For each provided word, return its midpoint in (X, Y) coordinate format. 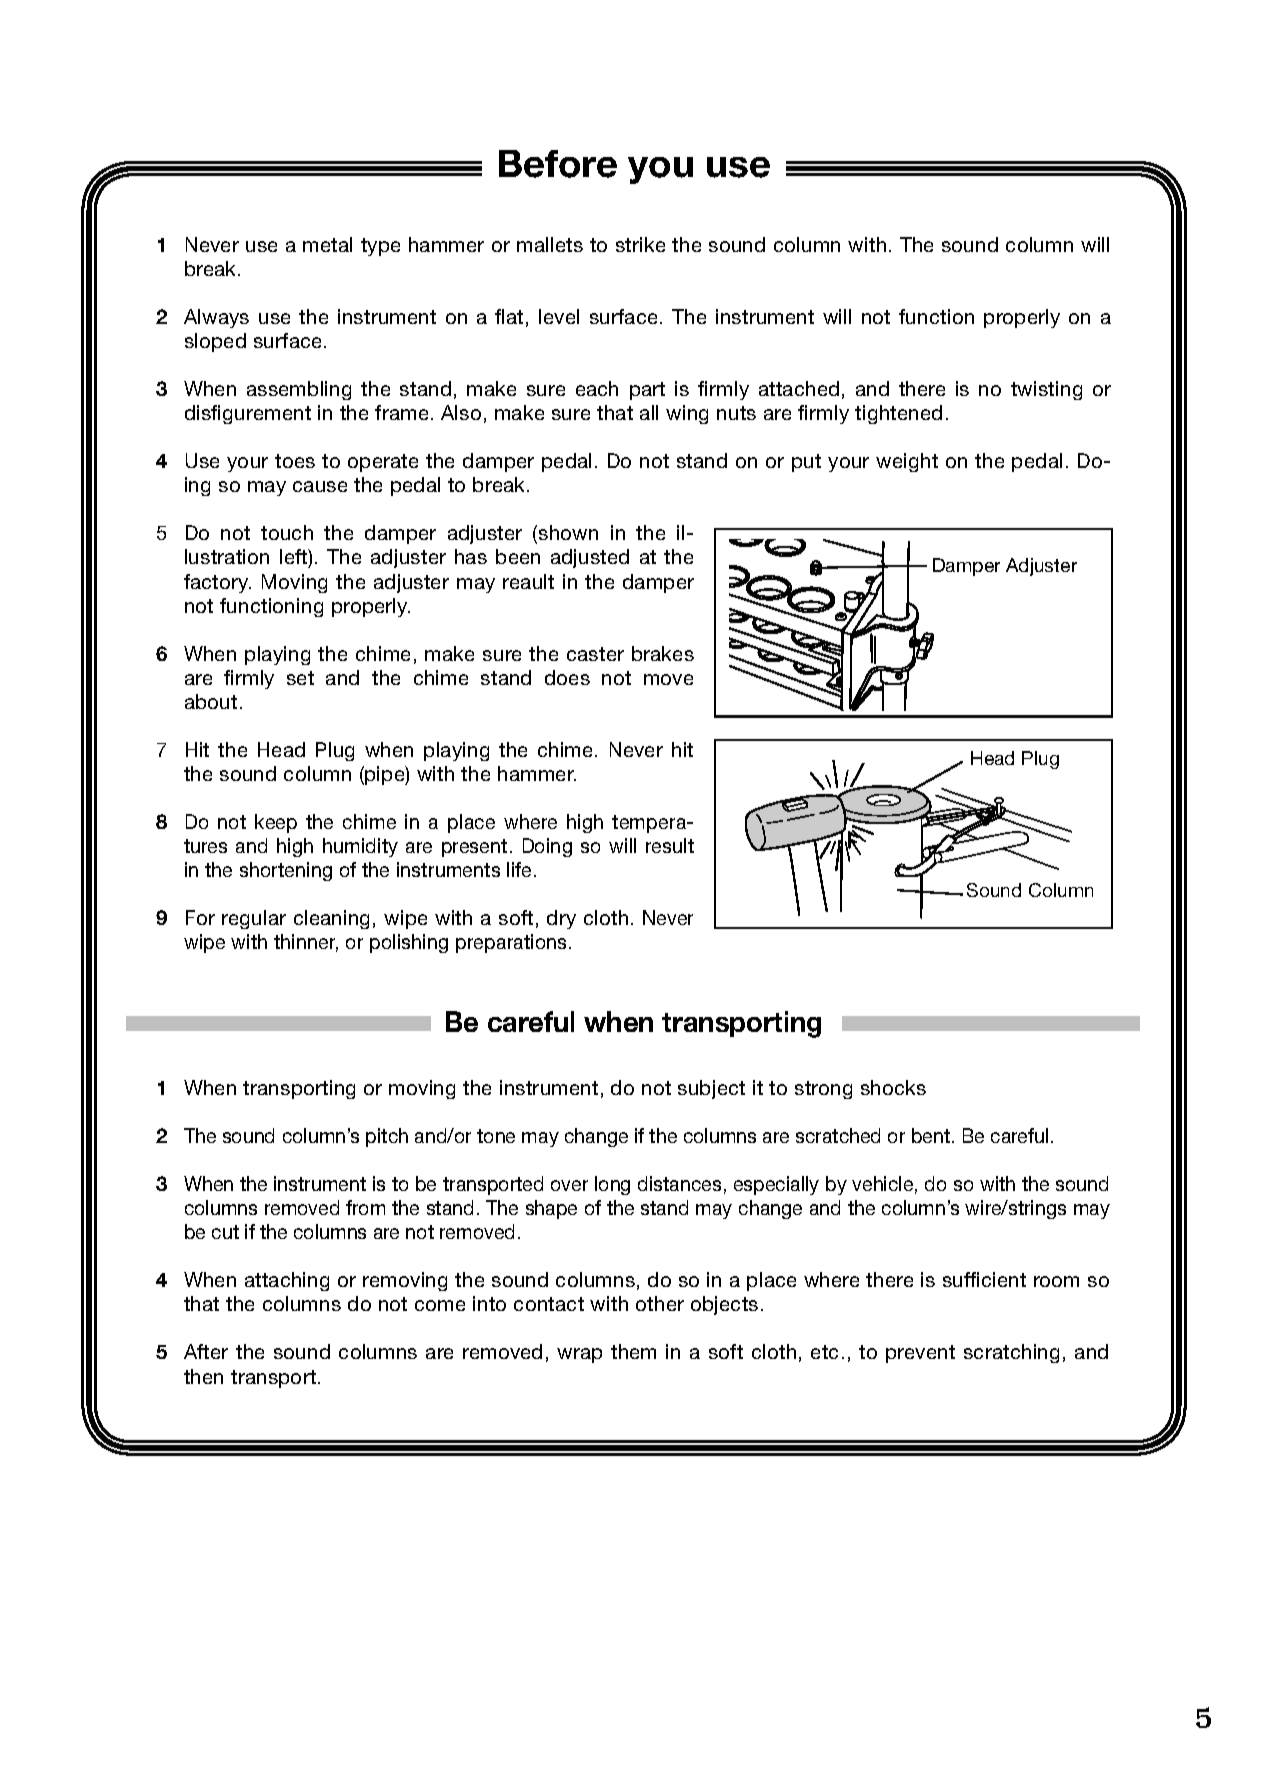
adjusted (590, 558)
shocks (893, 1087)
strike (640, 244)
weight (907, 462)
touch (287, 532)
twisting (1046, 390)
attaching (287, 1281)
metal (327, 244)
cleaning (331, 919)
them (633, 1351)
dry (561, 919)
